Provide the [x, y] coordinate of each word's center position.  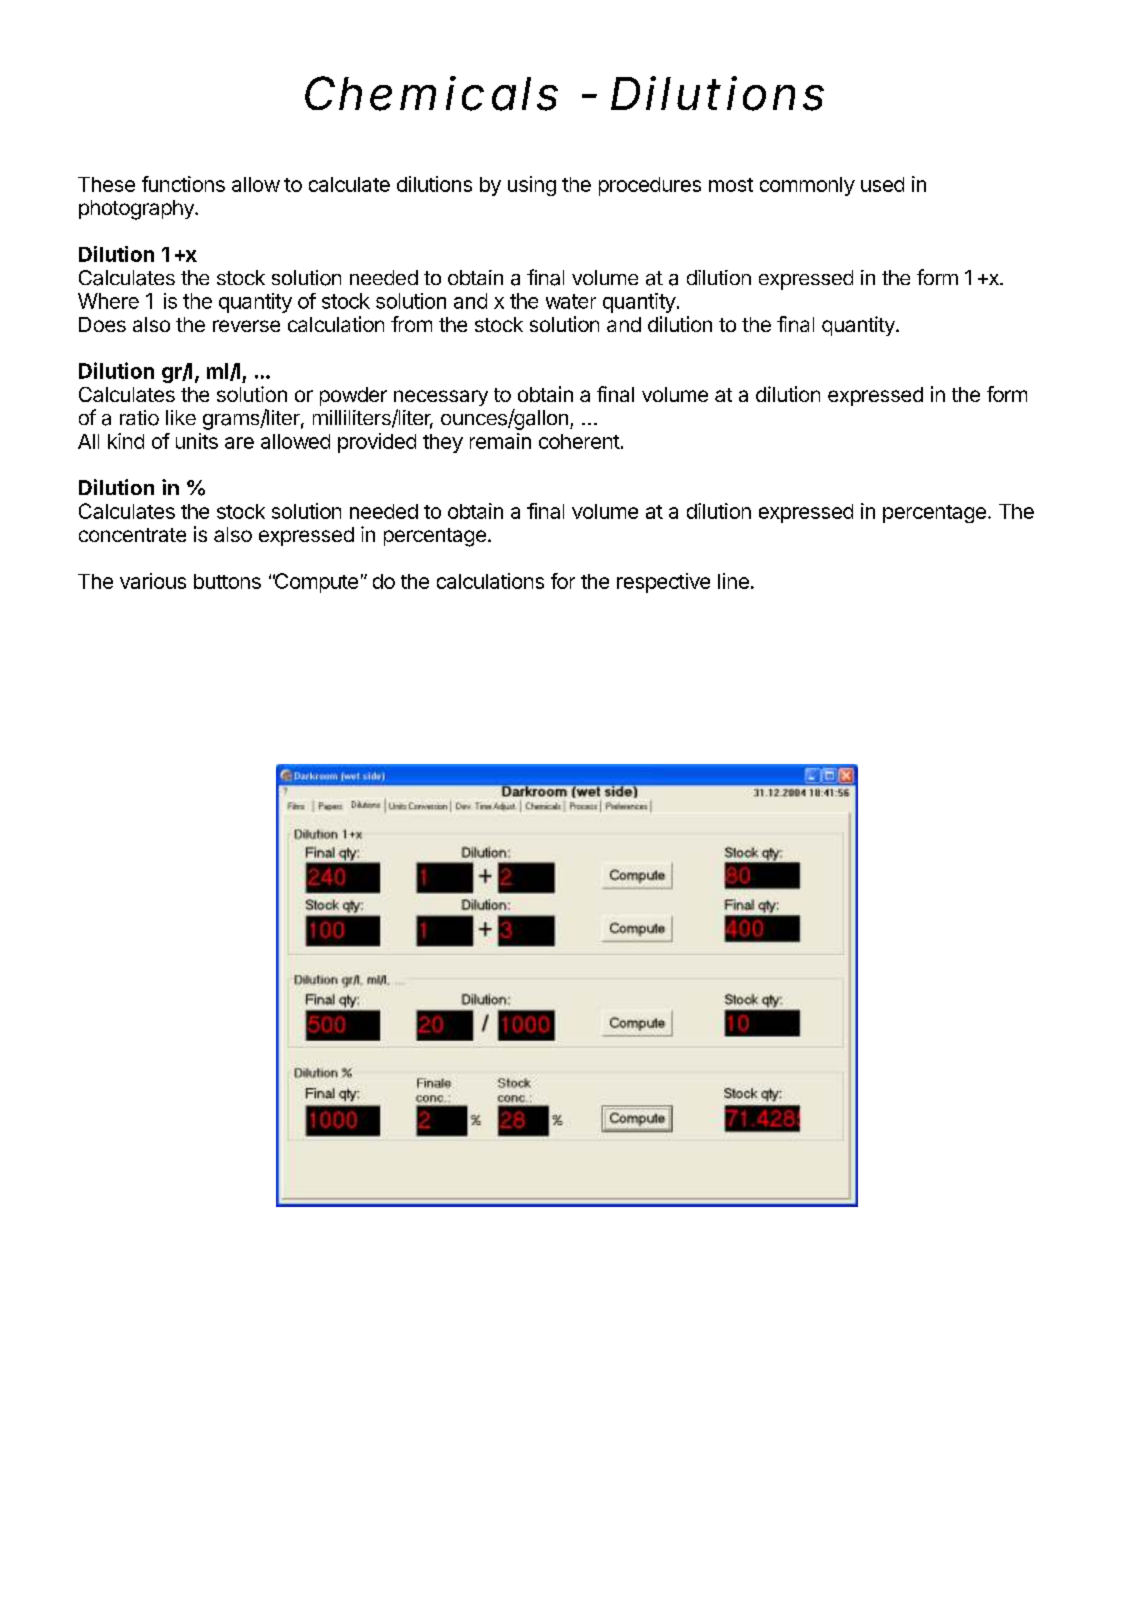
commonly [807, 186]
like [181, 417]
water [571, 301]
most [731, 185]
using [532, 186]
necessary [441, 398]
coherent [579, 441]
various [153, 581]
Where [108, 301]
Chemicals [431, 93]
